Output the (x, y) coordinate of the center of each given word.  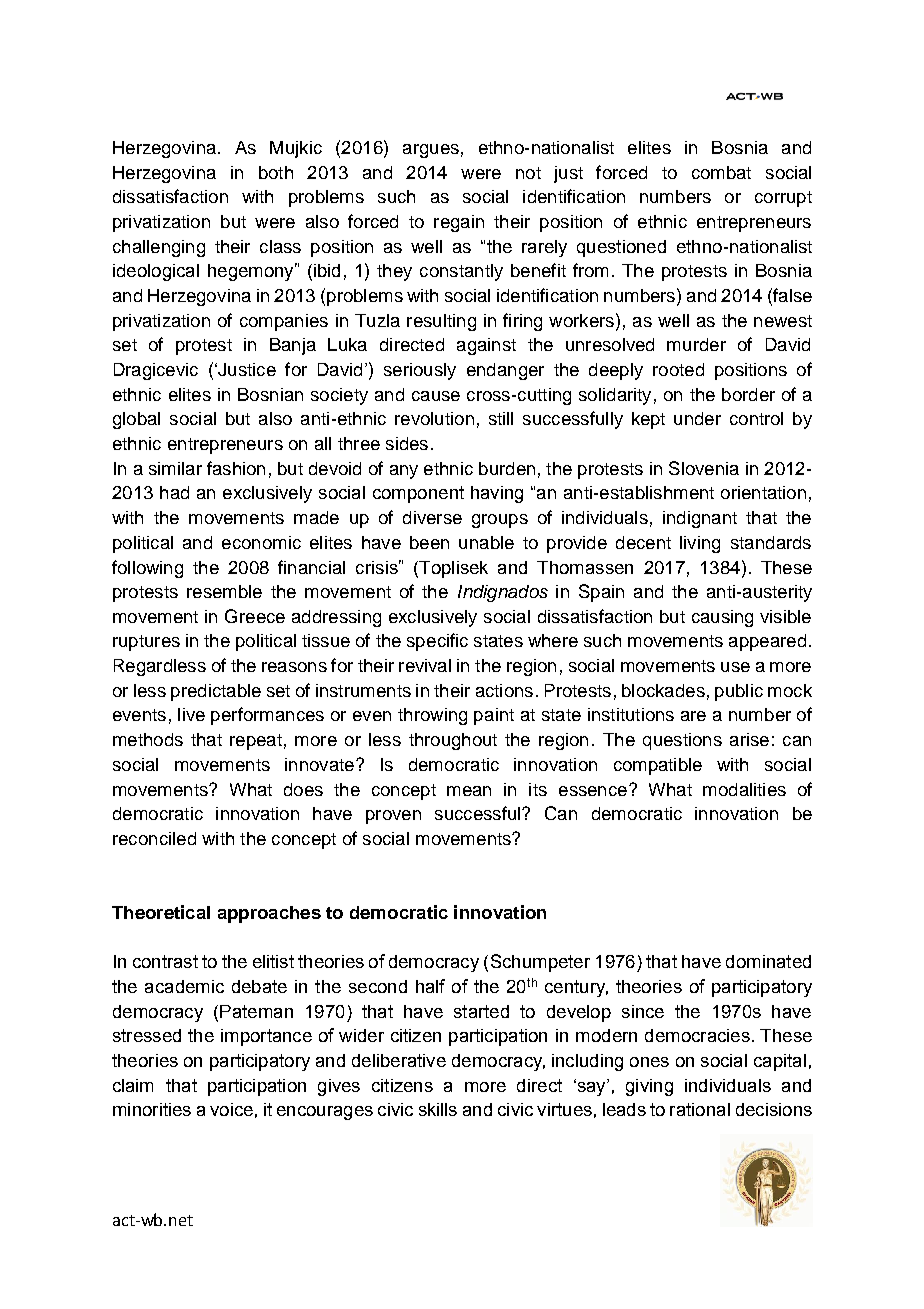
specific (437, 642)
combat (721, 172)
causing (722, 618)
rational (700, 1109)
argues (431, 151)
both (276, 172)
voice (231, 1109)
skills (438, 1109)
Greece (255, 616)
